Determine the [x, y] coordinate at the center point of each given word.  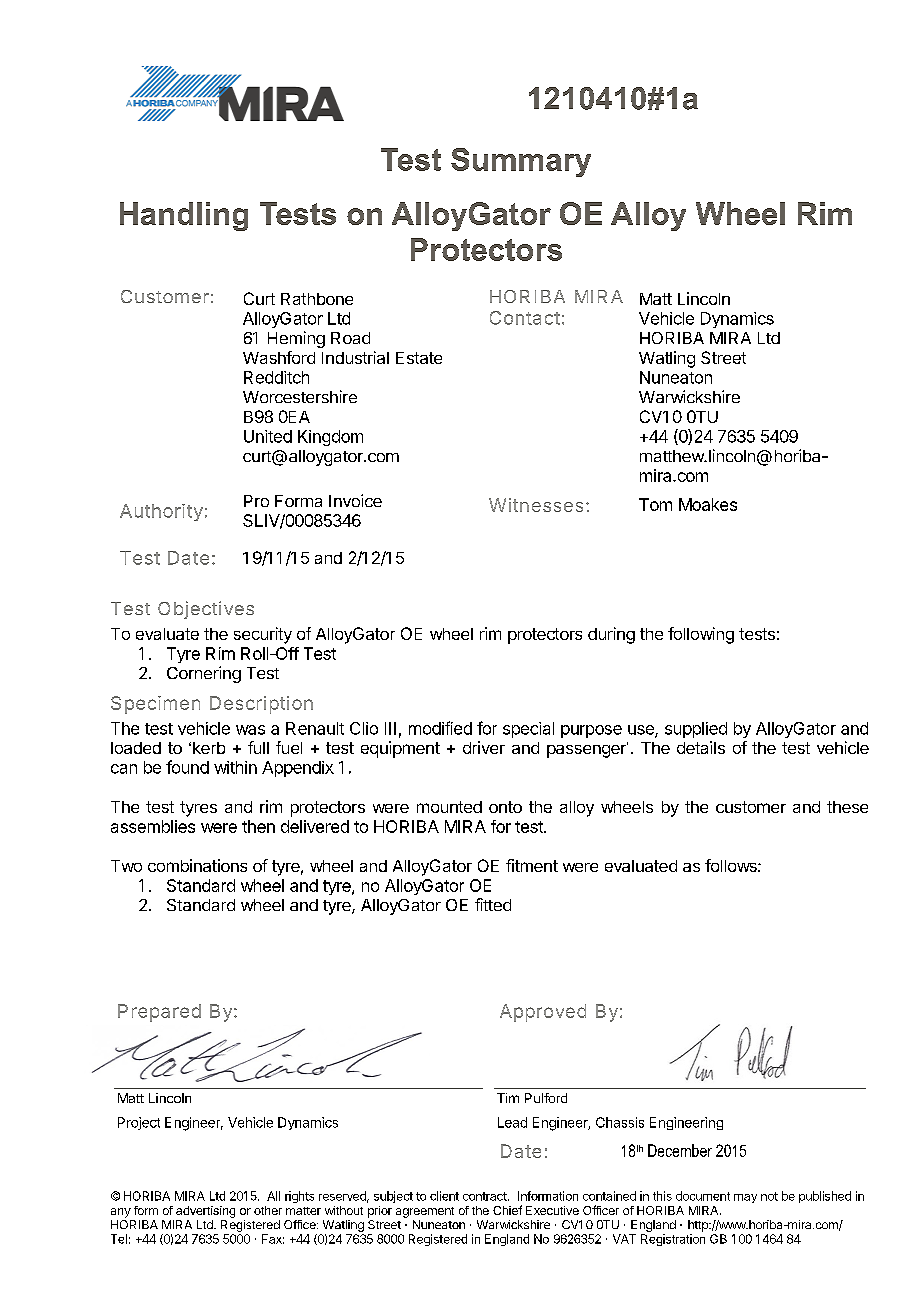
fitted [493, 904]
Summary [521, 162]
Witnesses [536, 505]
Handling [184, 216]
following [701, 635]
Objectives [206, 610]
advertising [205, 1212]
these [847, 807]
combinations [197, 865]
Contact [525, 318]
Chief [507, 1210]
